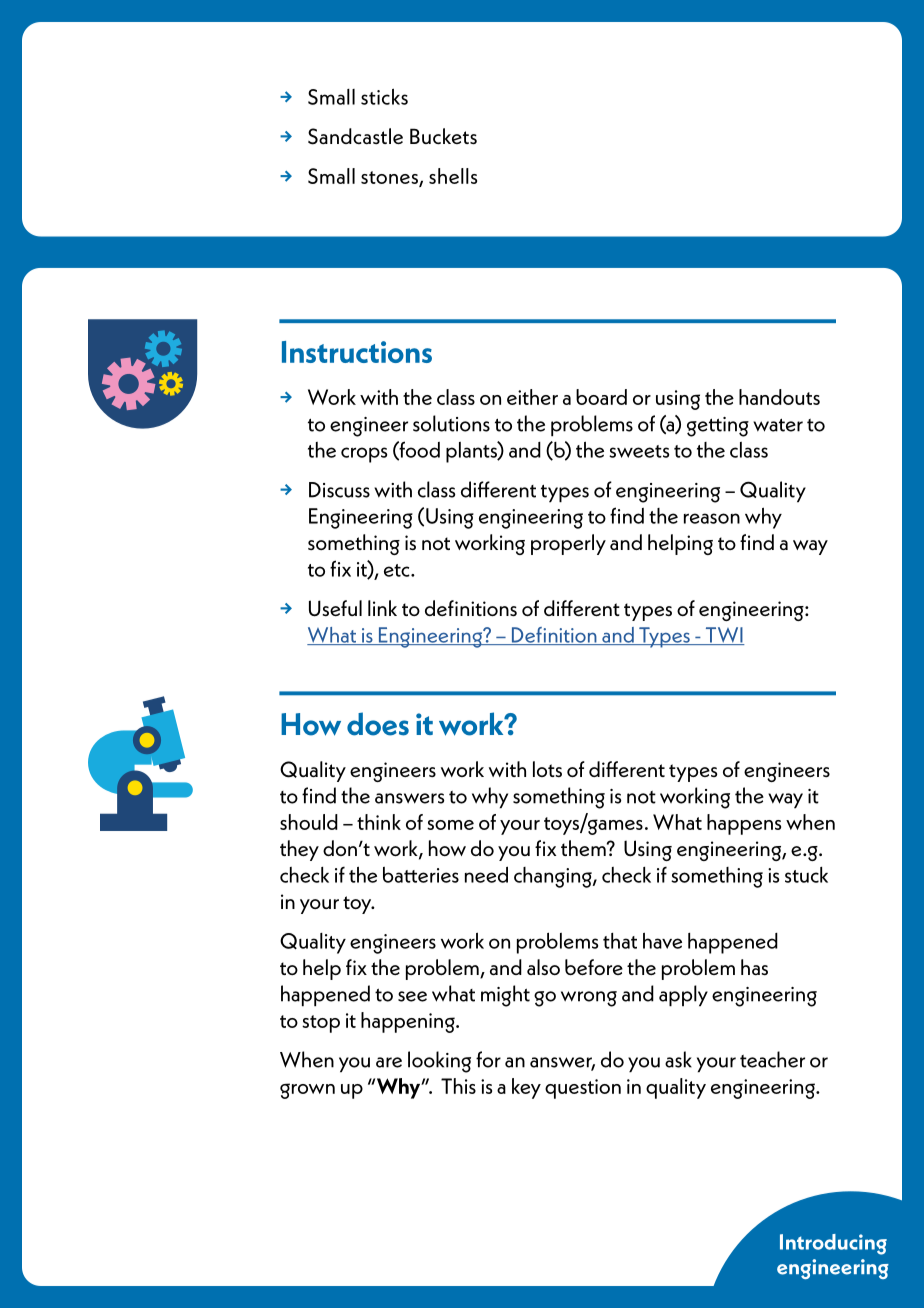 The width and height of the document is (924, 1308). I want to click on shells, so click(453, 176).
